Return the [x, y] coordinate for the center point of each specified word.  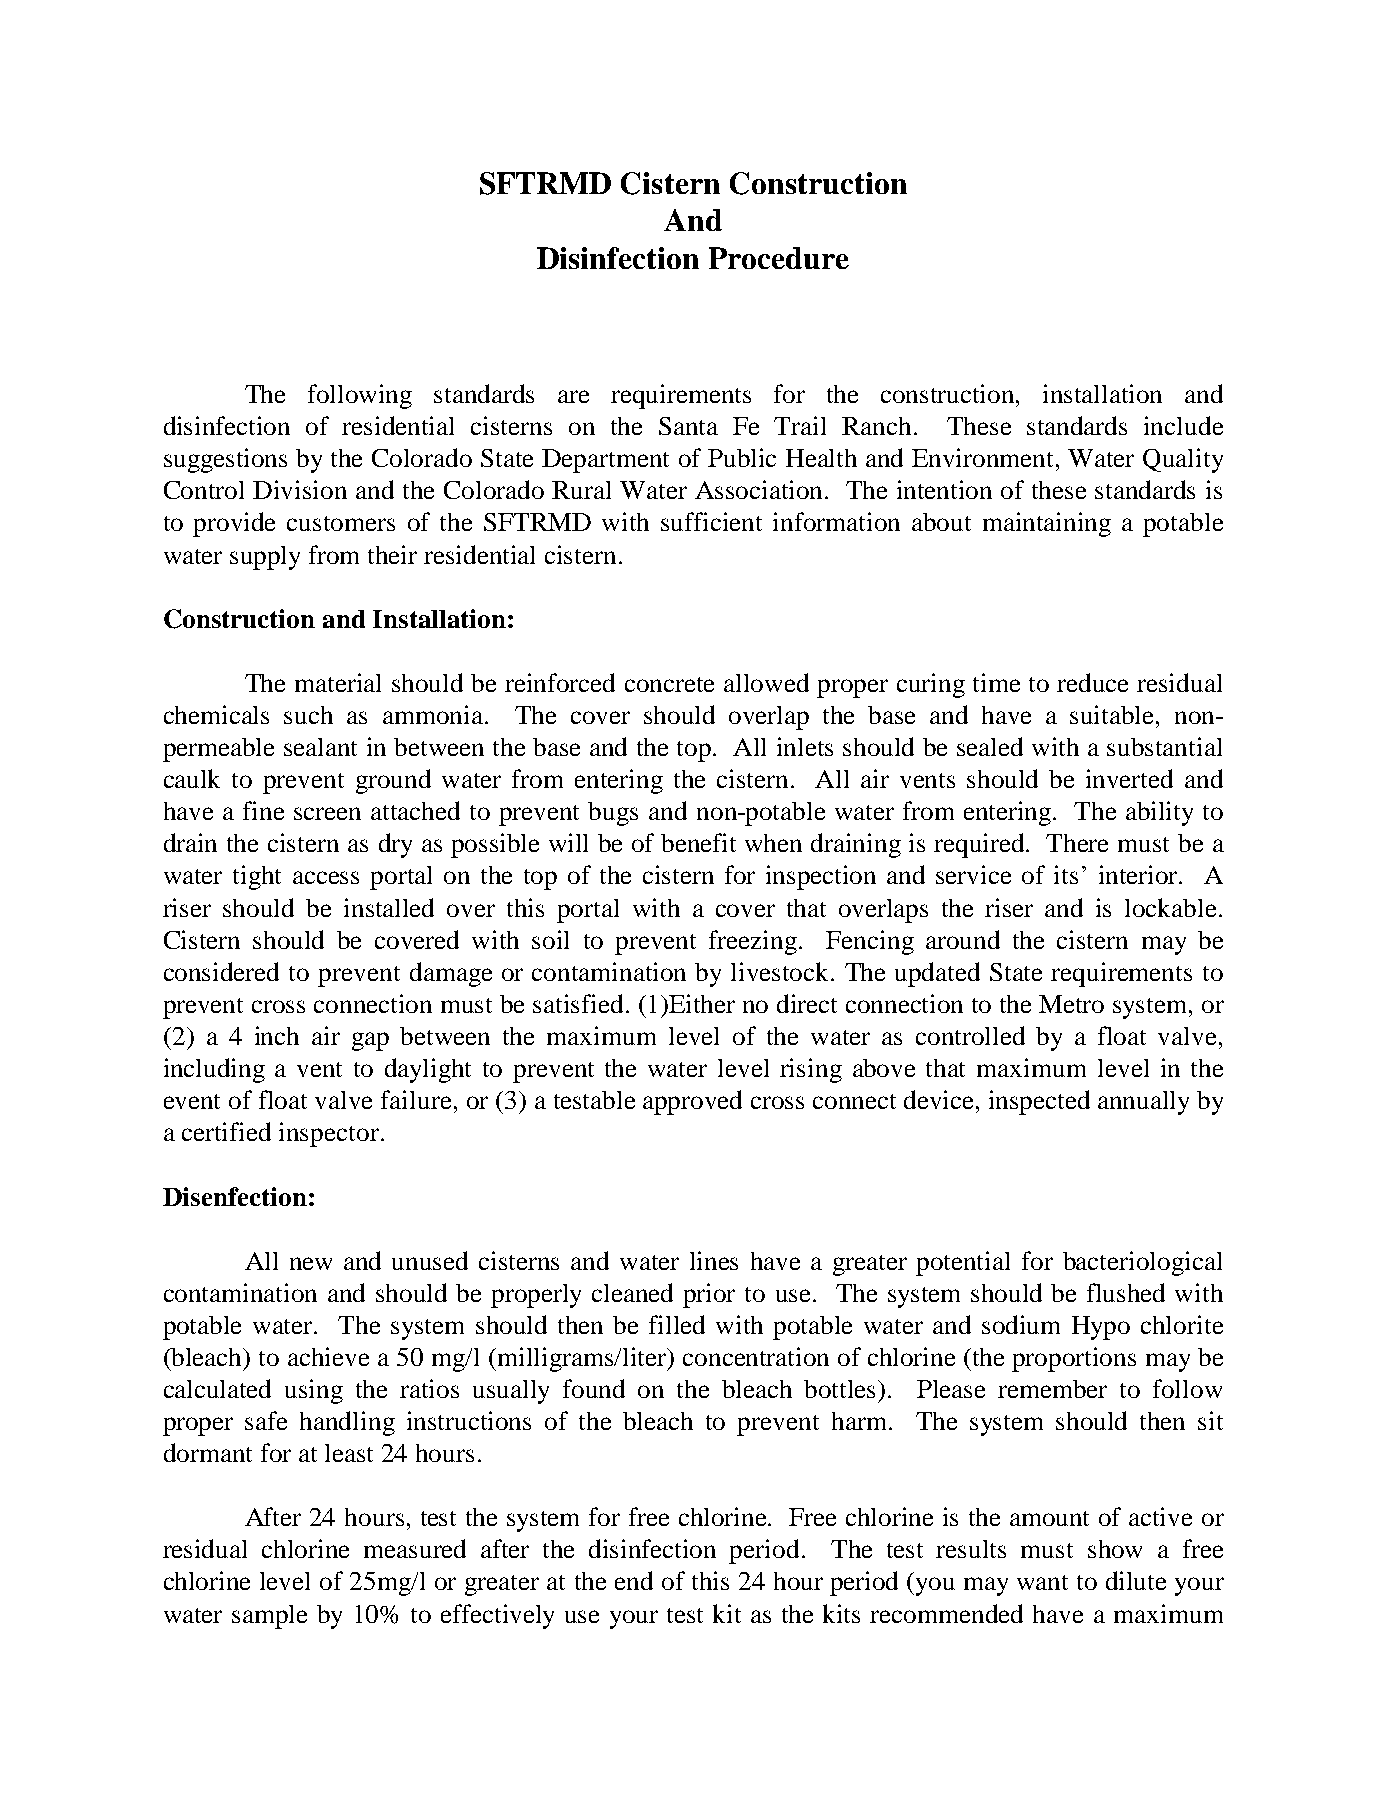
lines [714, 1260]
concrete [669, 684]
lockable [1170, 907]
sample [269, 1617]
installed [389, 907]
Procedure [779, 258]
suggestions [225, 460]
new [311, 1263]
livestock [781, 971]
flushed [1126, 1292]
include [1183, 425]
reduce [1092, 682]
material [338, 682]
